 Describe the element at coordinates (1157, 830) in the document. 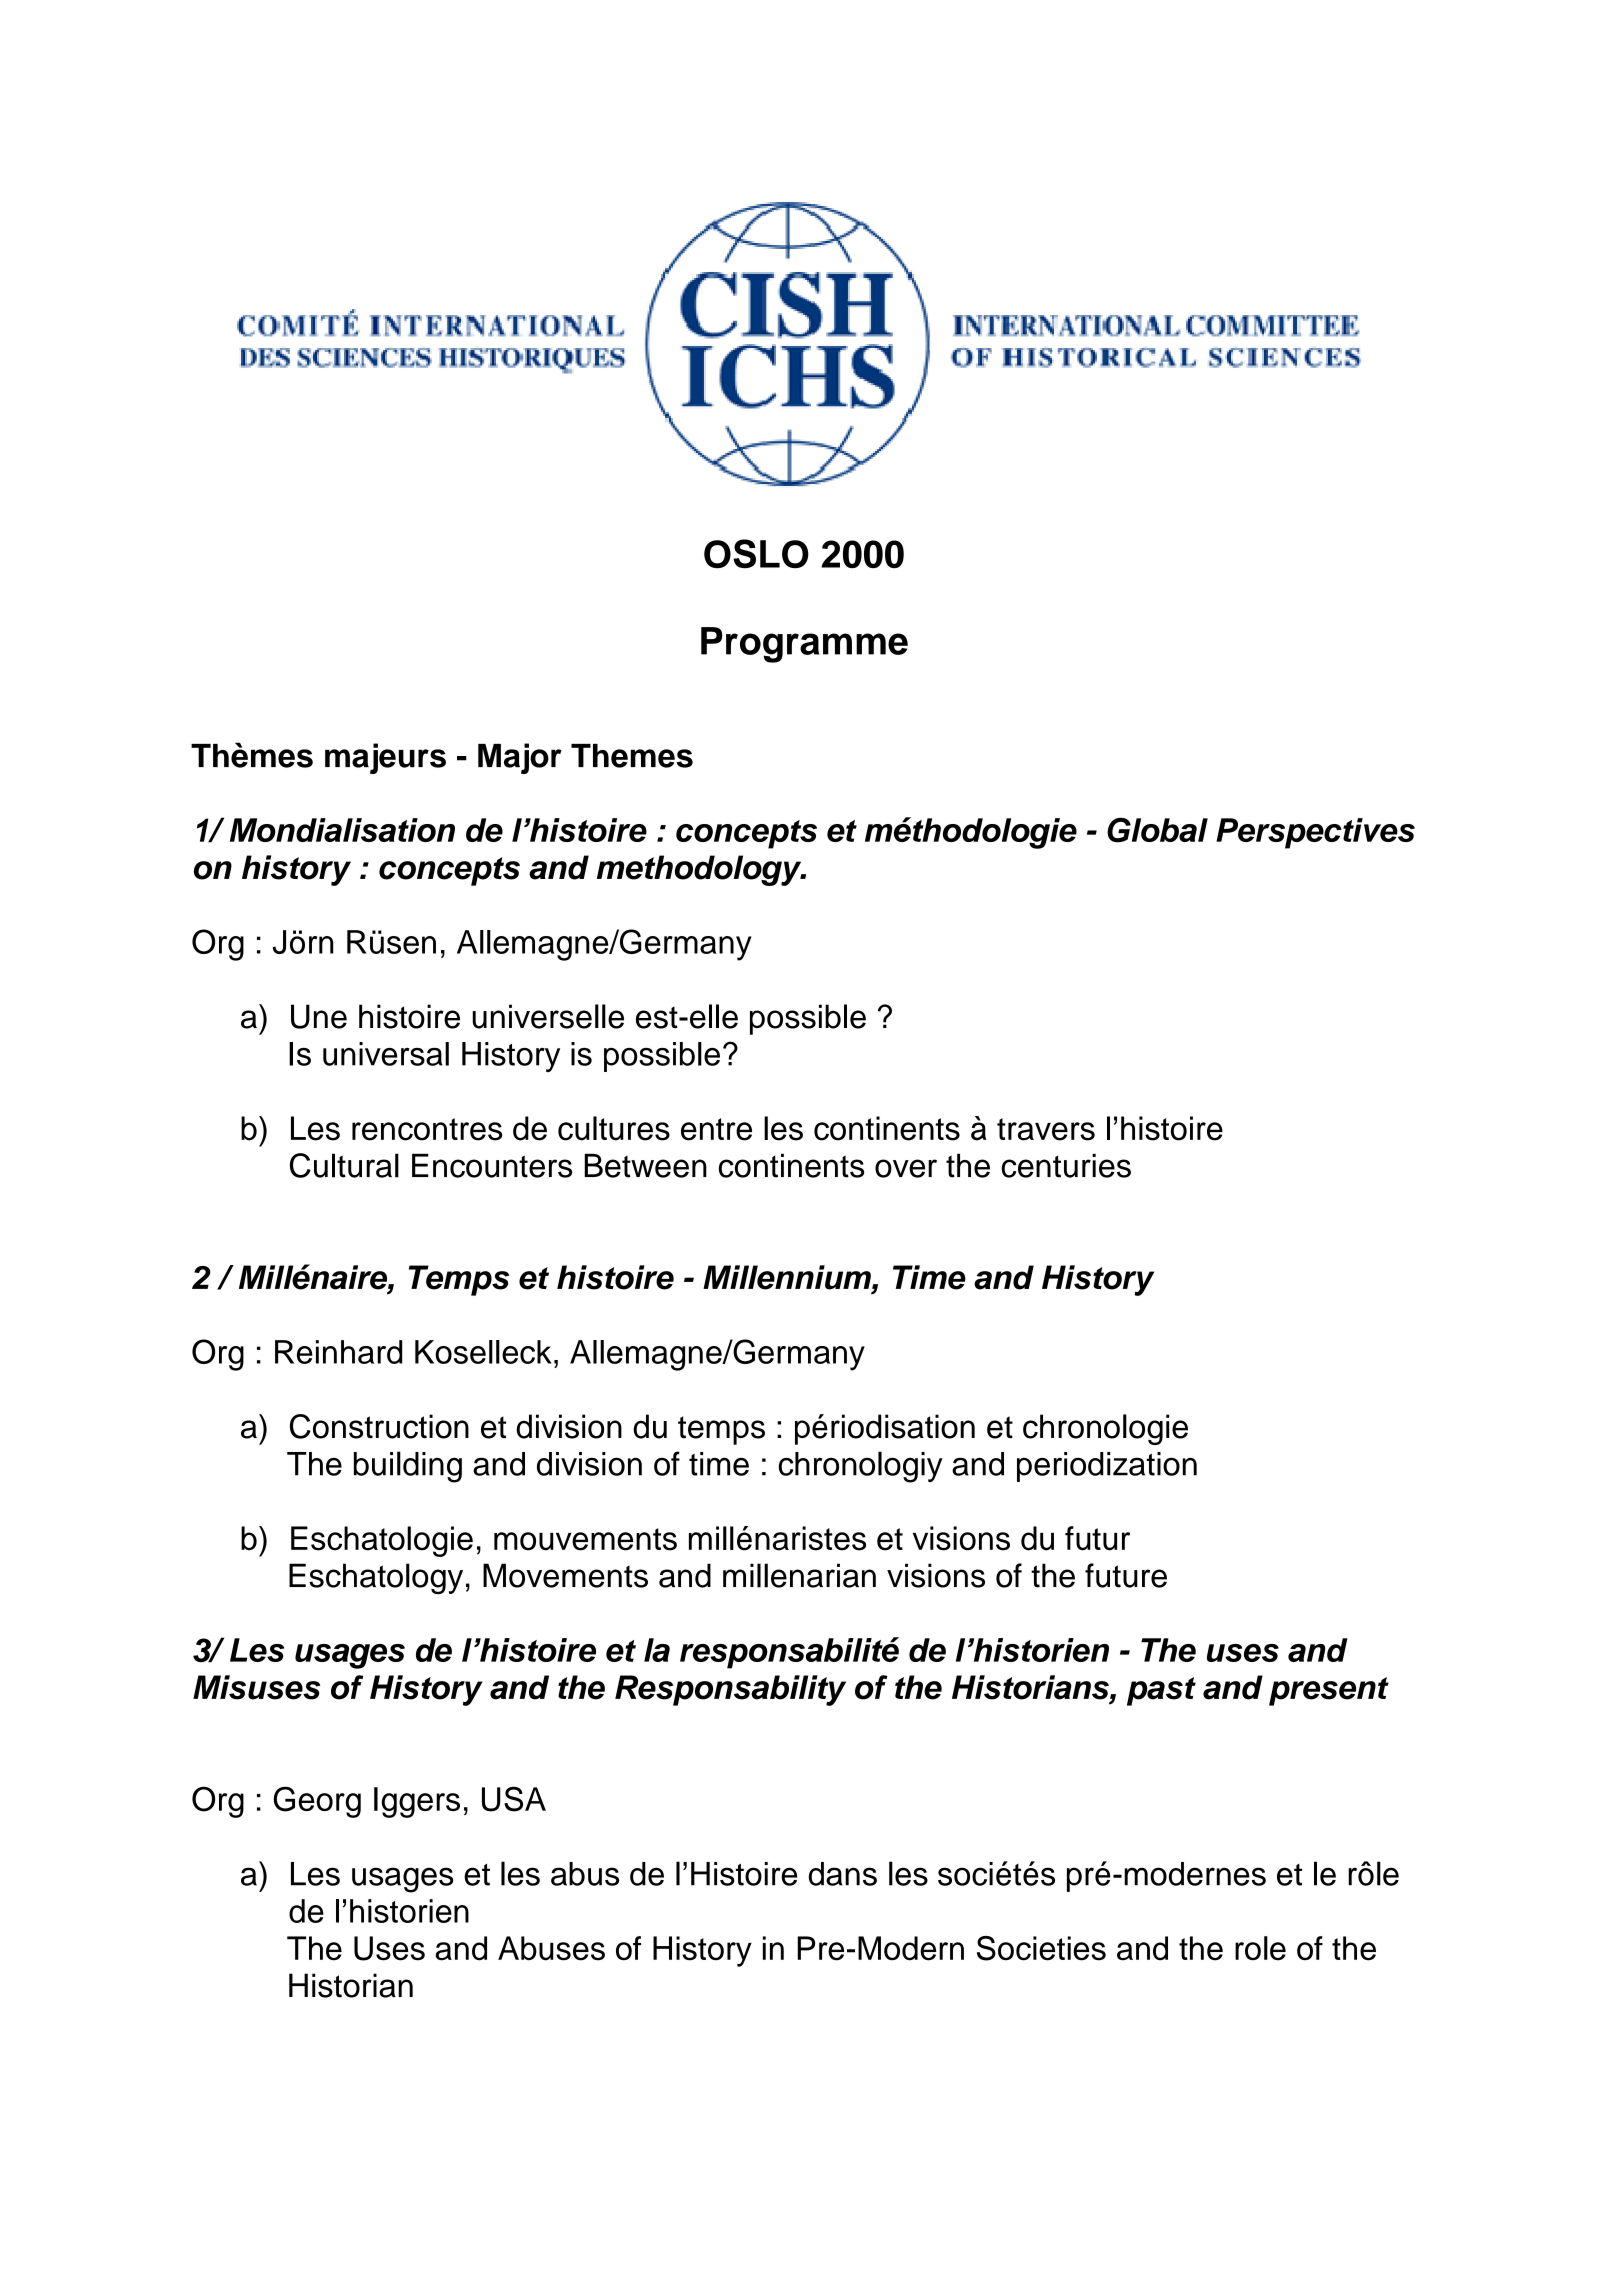

I see `Global` at that location.
